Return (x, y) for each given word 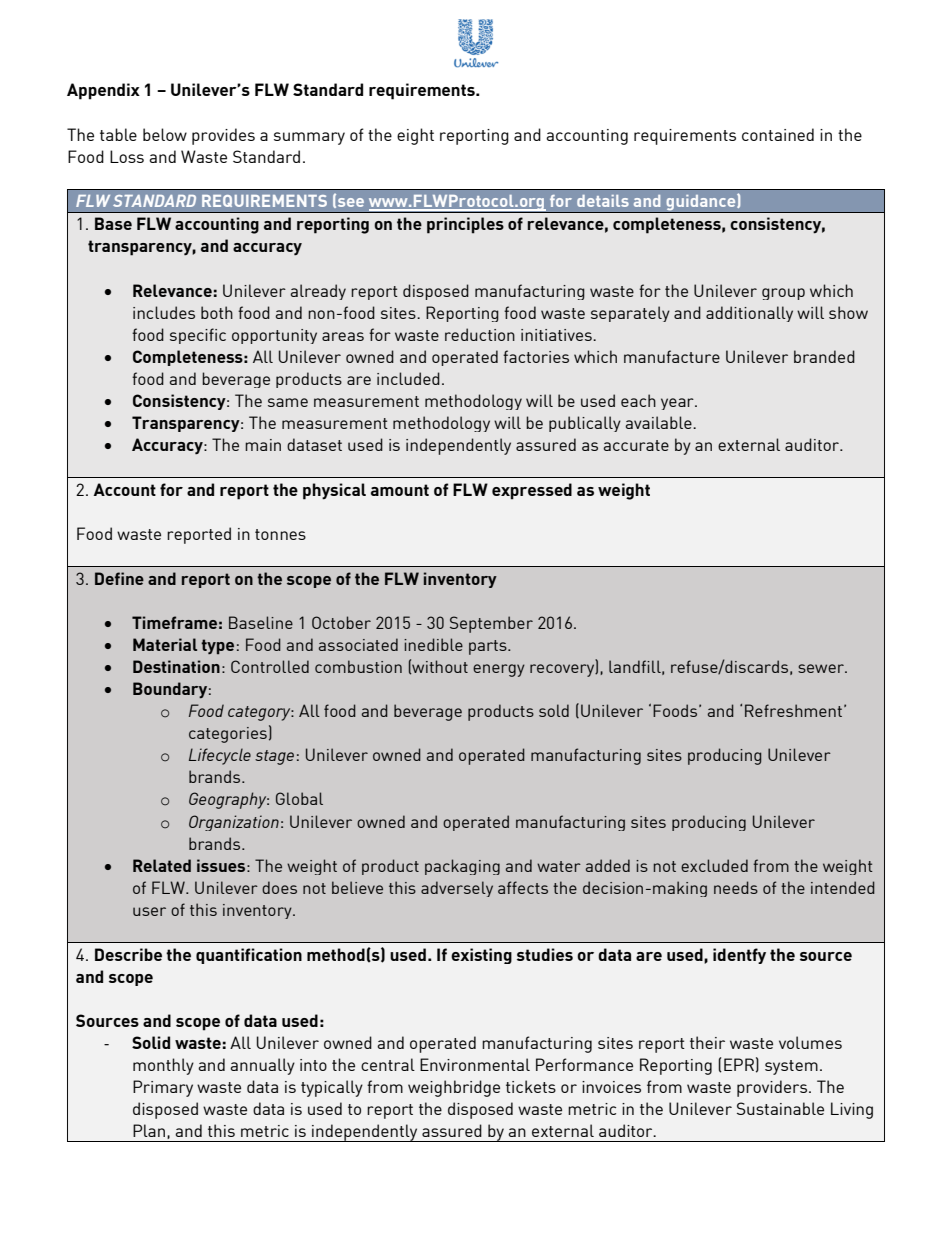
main (263, 445)
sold (554, 710)
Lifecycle (220, 756)
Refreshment (795, 710)
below (165, 134)
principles (465, 225)
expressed (532, 491)
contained (778, 134)
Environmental (475, 1064)
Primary (163, 1088)
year (678, 404)
